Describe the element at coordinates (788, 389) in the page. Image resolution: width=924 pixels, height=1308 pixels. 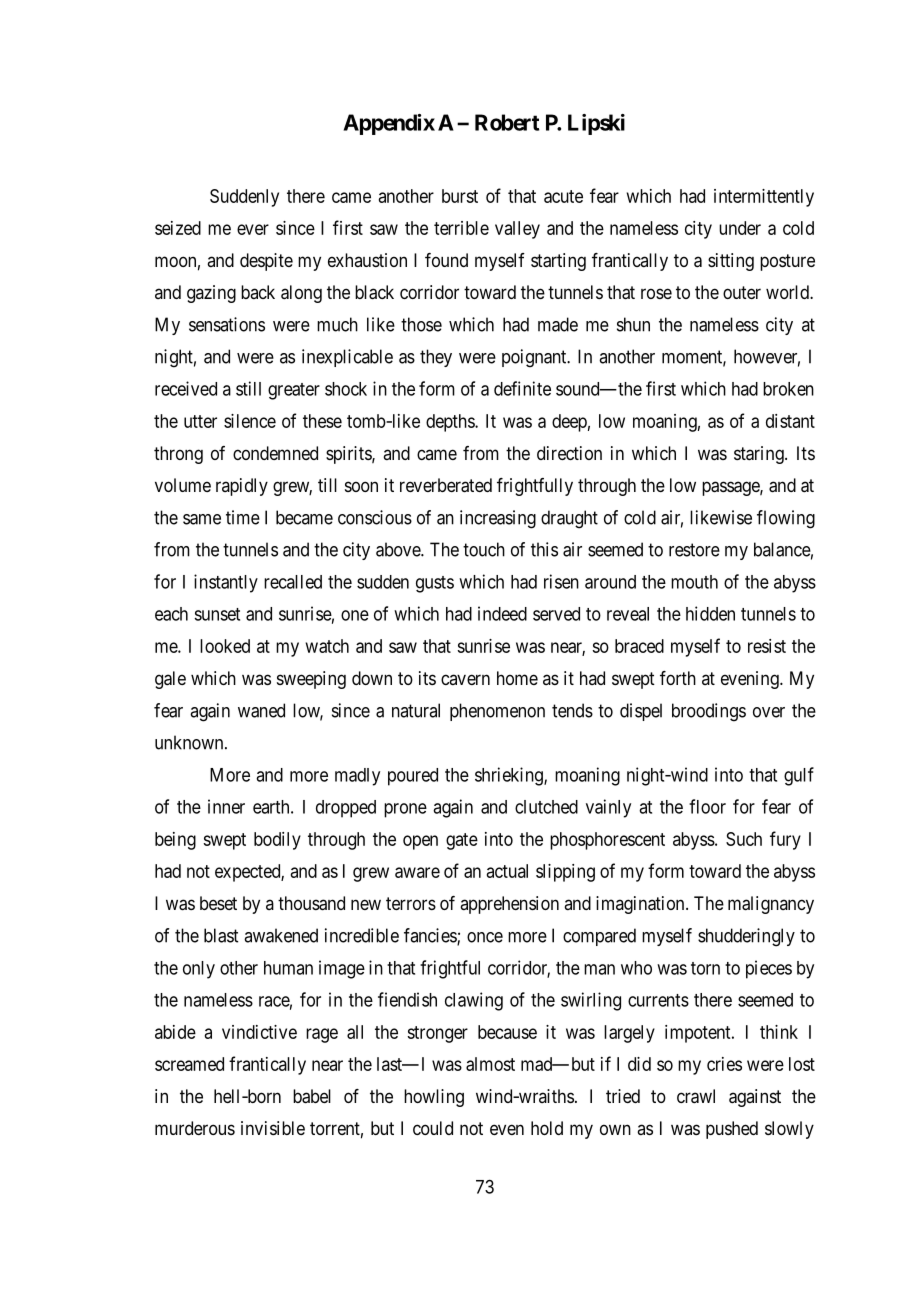
I see `broken` at that location.
